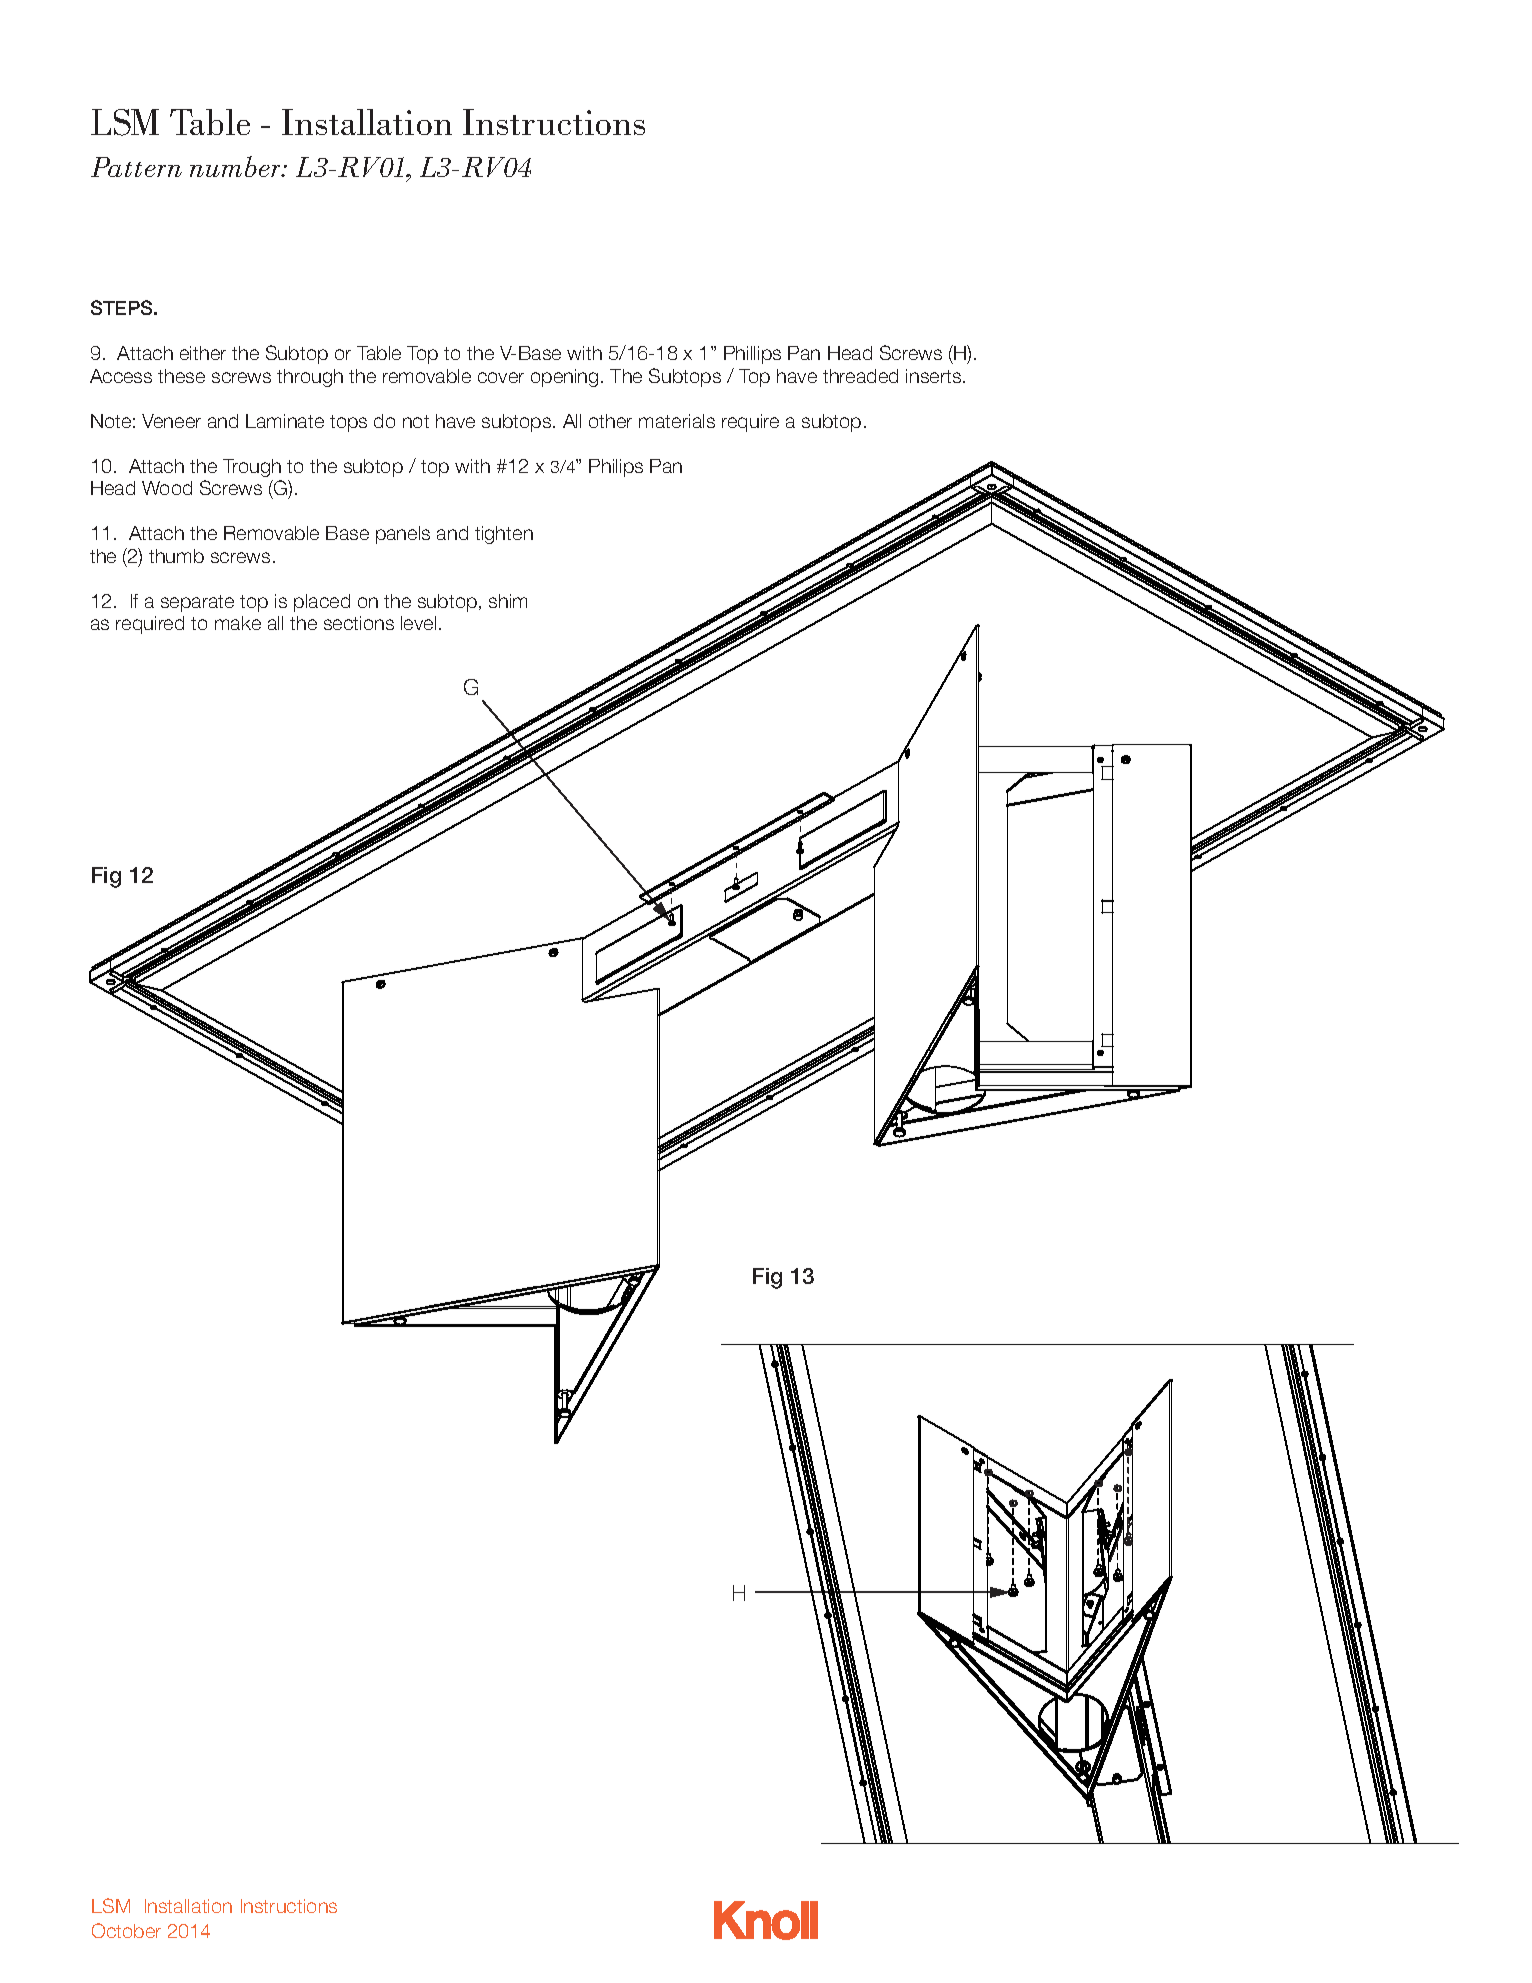  Describe the element at coordinates (238, 623) in the screenshot. I see `make` at that location.
